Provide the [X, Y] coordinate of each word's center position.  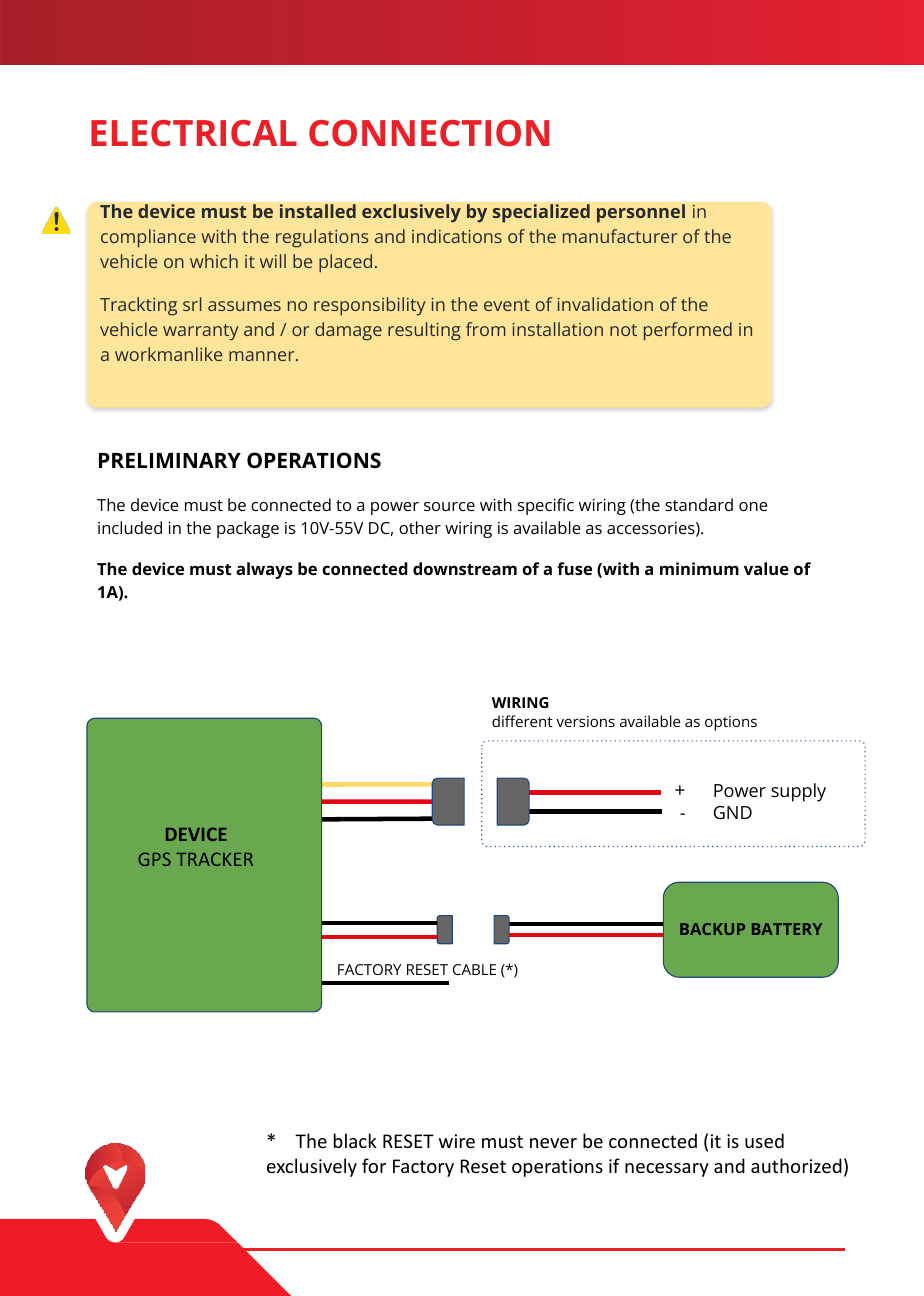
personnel [641, 213]
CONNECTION [429, 133]
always [264, 570]
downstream [465, 568]
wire [457, 1141]
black [355, 1140]
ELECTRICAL [194, 133]
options [731, 723]
